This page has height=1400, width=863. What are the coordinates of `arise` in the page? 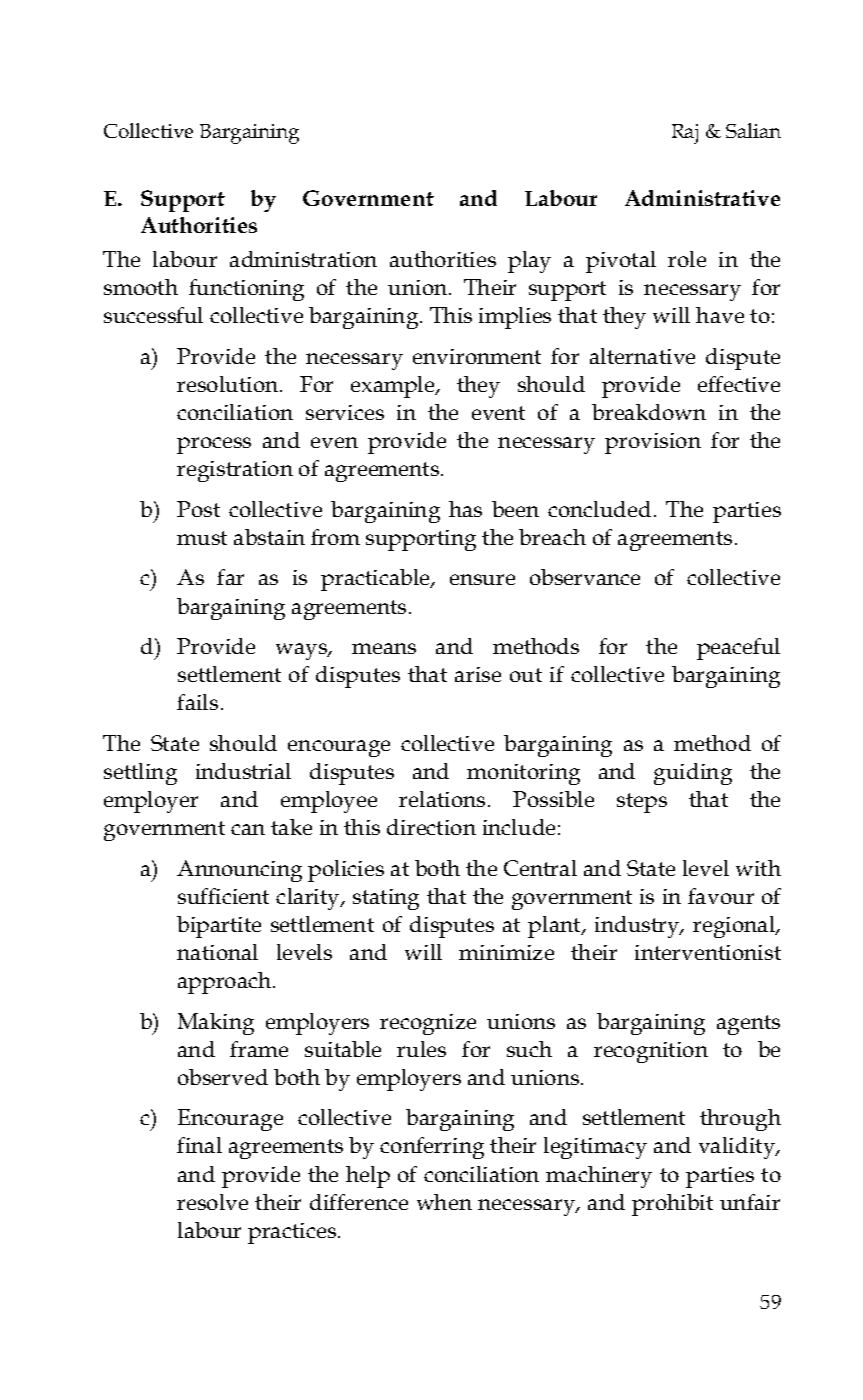 It's located at (478, 674).
